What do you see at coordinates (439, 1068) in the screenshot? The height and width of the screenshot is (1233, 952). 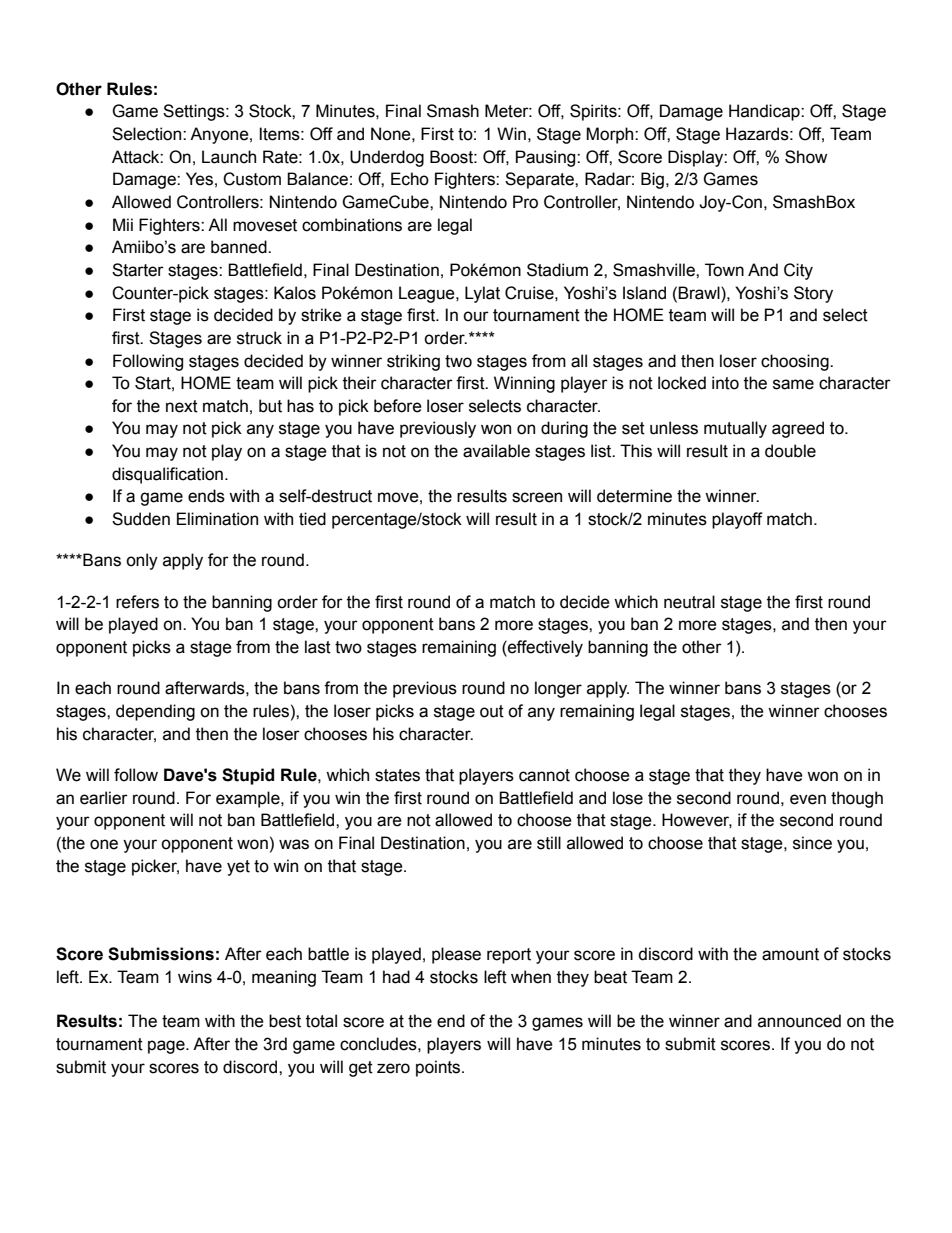 I see `points` at bounding box center [439, 1068].
